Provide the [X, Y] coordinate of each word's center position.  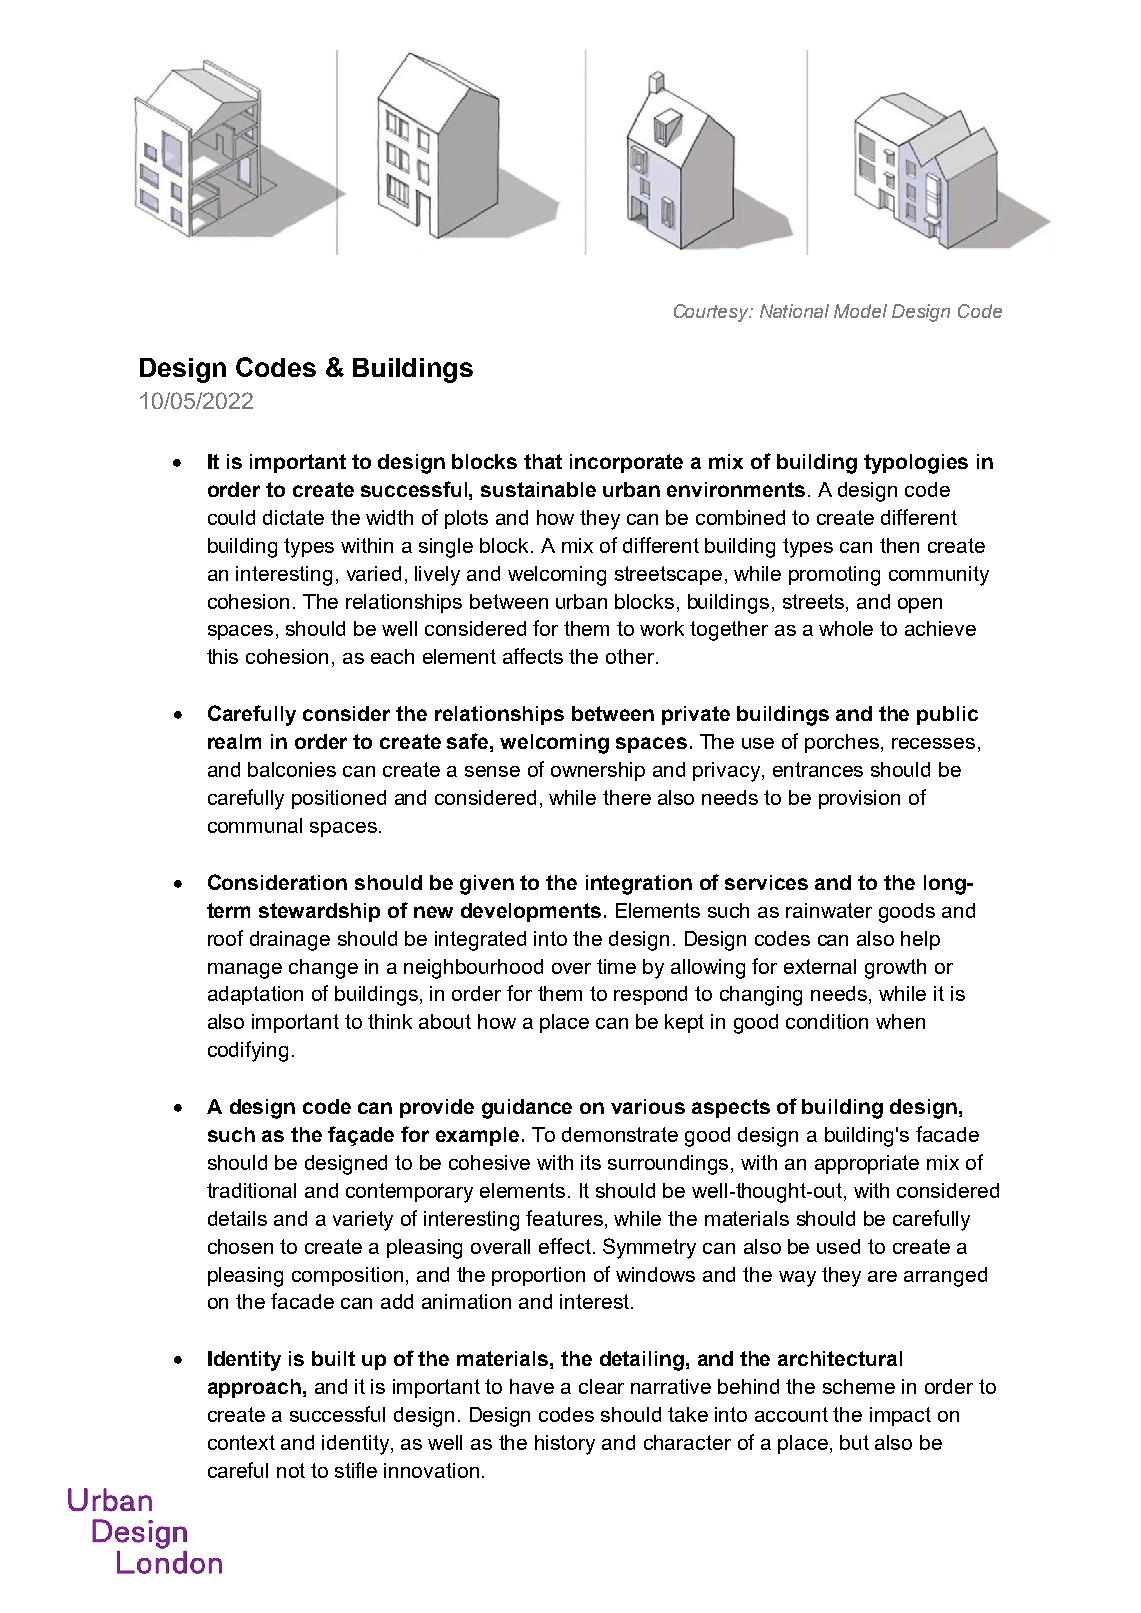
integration [639, 885]
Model [860, 311]
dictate [293, 517]
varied [374, 573]
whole [846, 628]
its [591, 1162]
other [631, 656]
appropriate [867, 1164]
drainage [290, 941]
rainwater [829, 910]
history [565, 1445]
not [291, 1470]
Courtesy [713, 313]
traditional [251, 1190]
